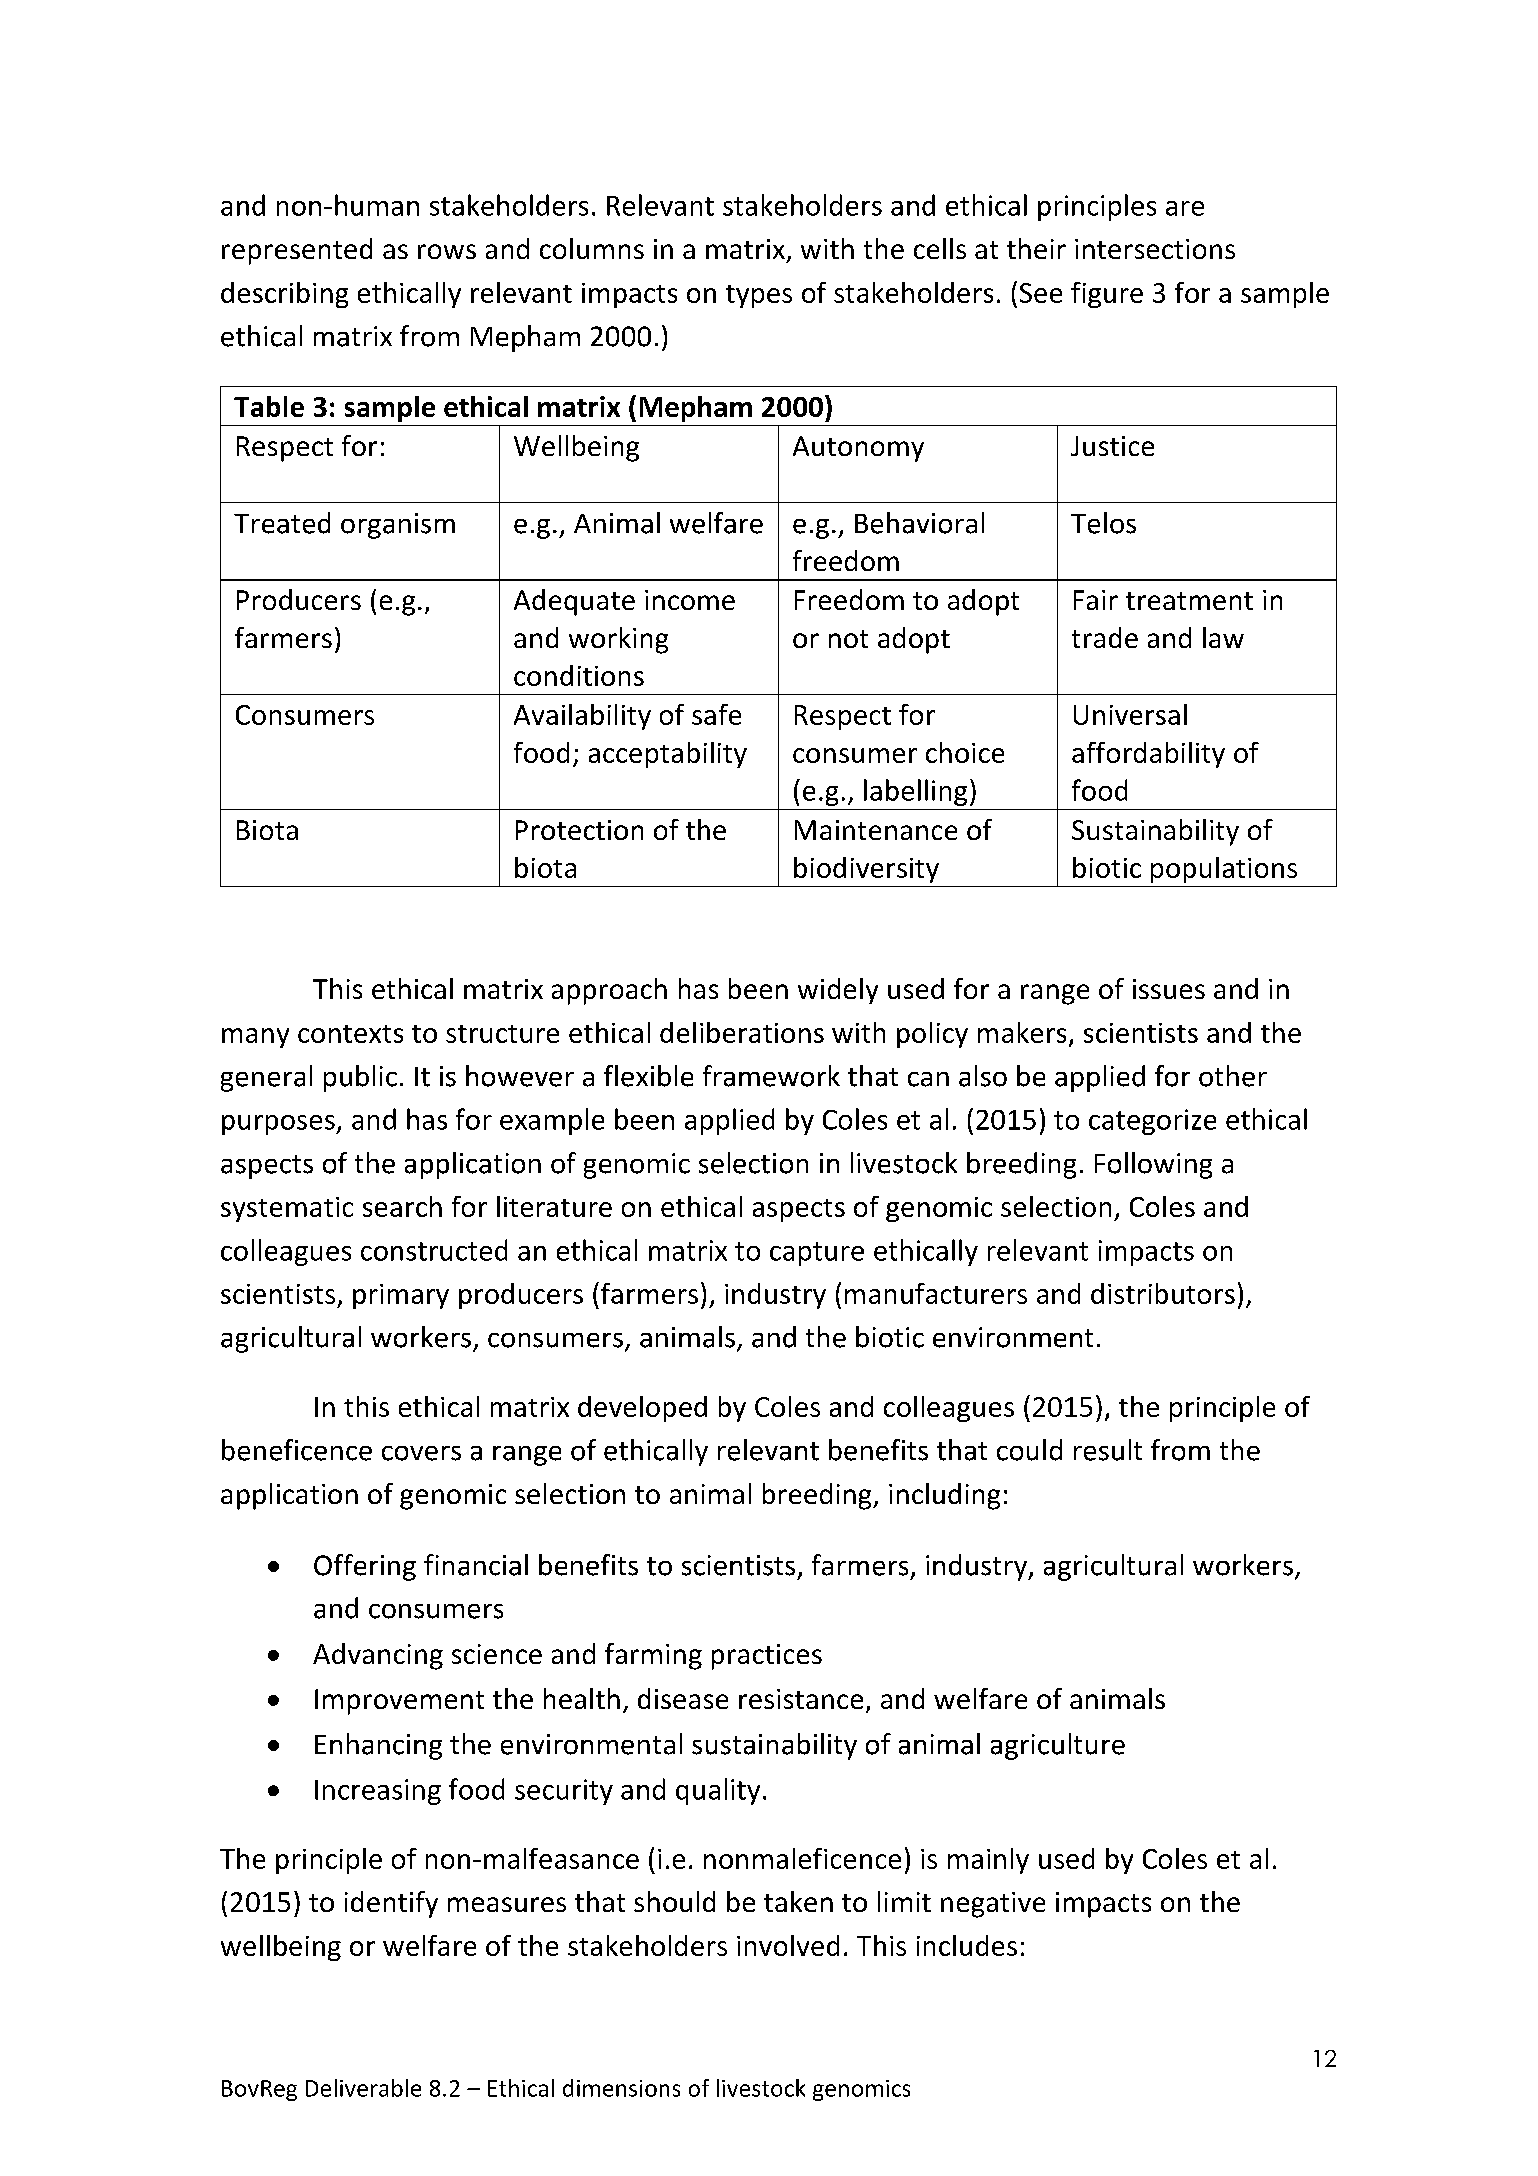 This image has height=2176, width=1538. What do you see at coordinates (363, 2088) in the image?
I see `Deliverable` at bounding box center [363, 2088].
